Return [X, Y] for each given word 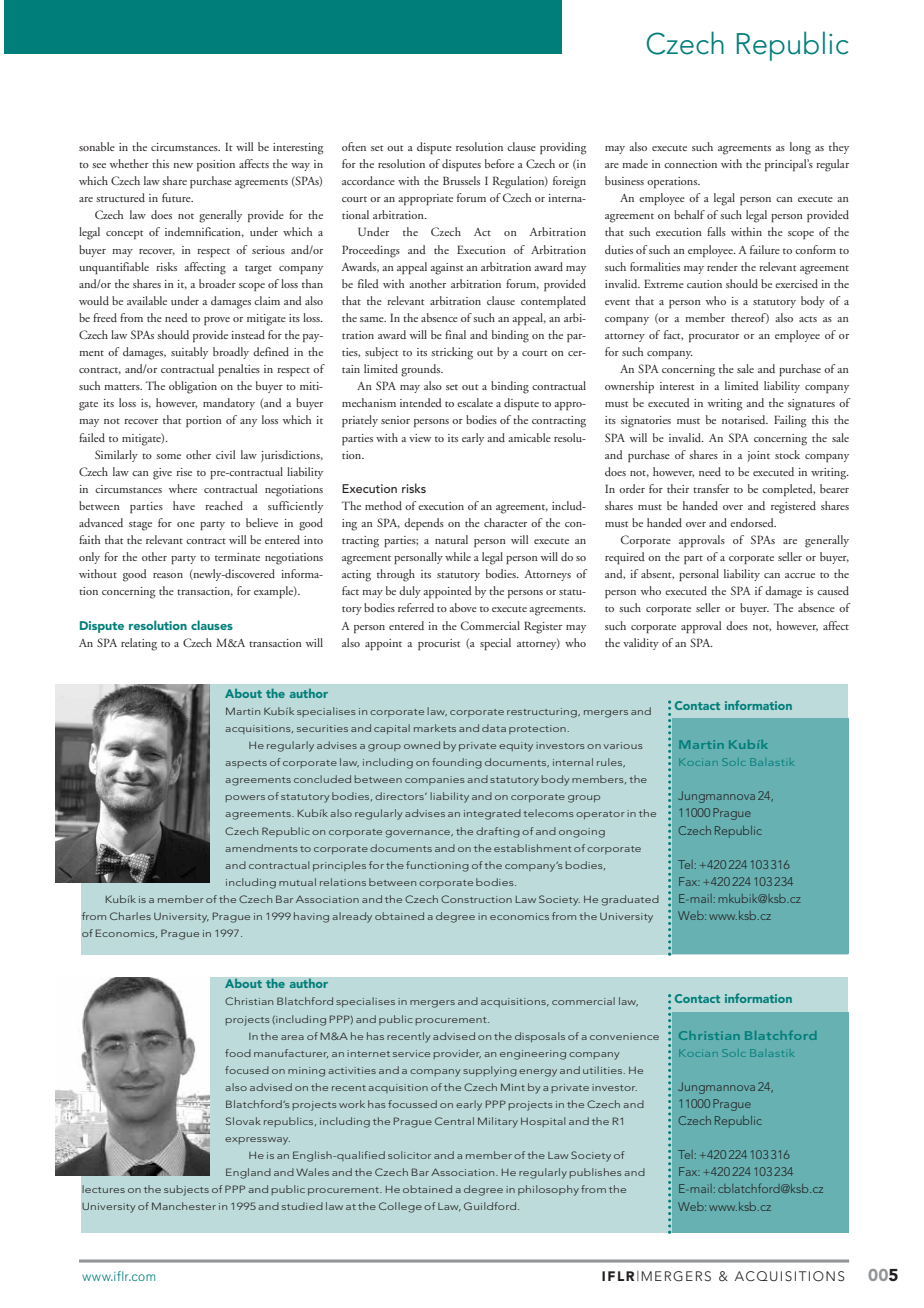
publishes [595, 1173]
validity [641, 644]
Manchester [184, 1206]
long [800, 148]
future [177, 197]
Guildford [491, 1206]
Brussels [461, 180]
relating [139, 644]
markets [435, 728]
